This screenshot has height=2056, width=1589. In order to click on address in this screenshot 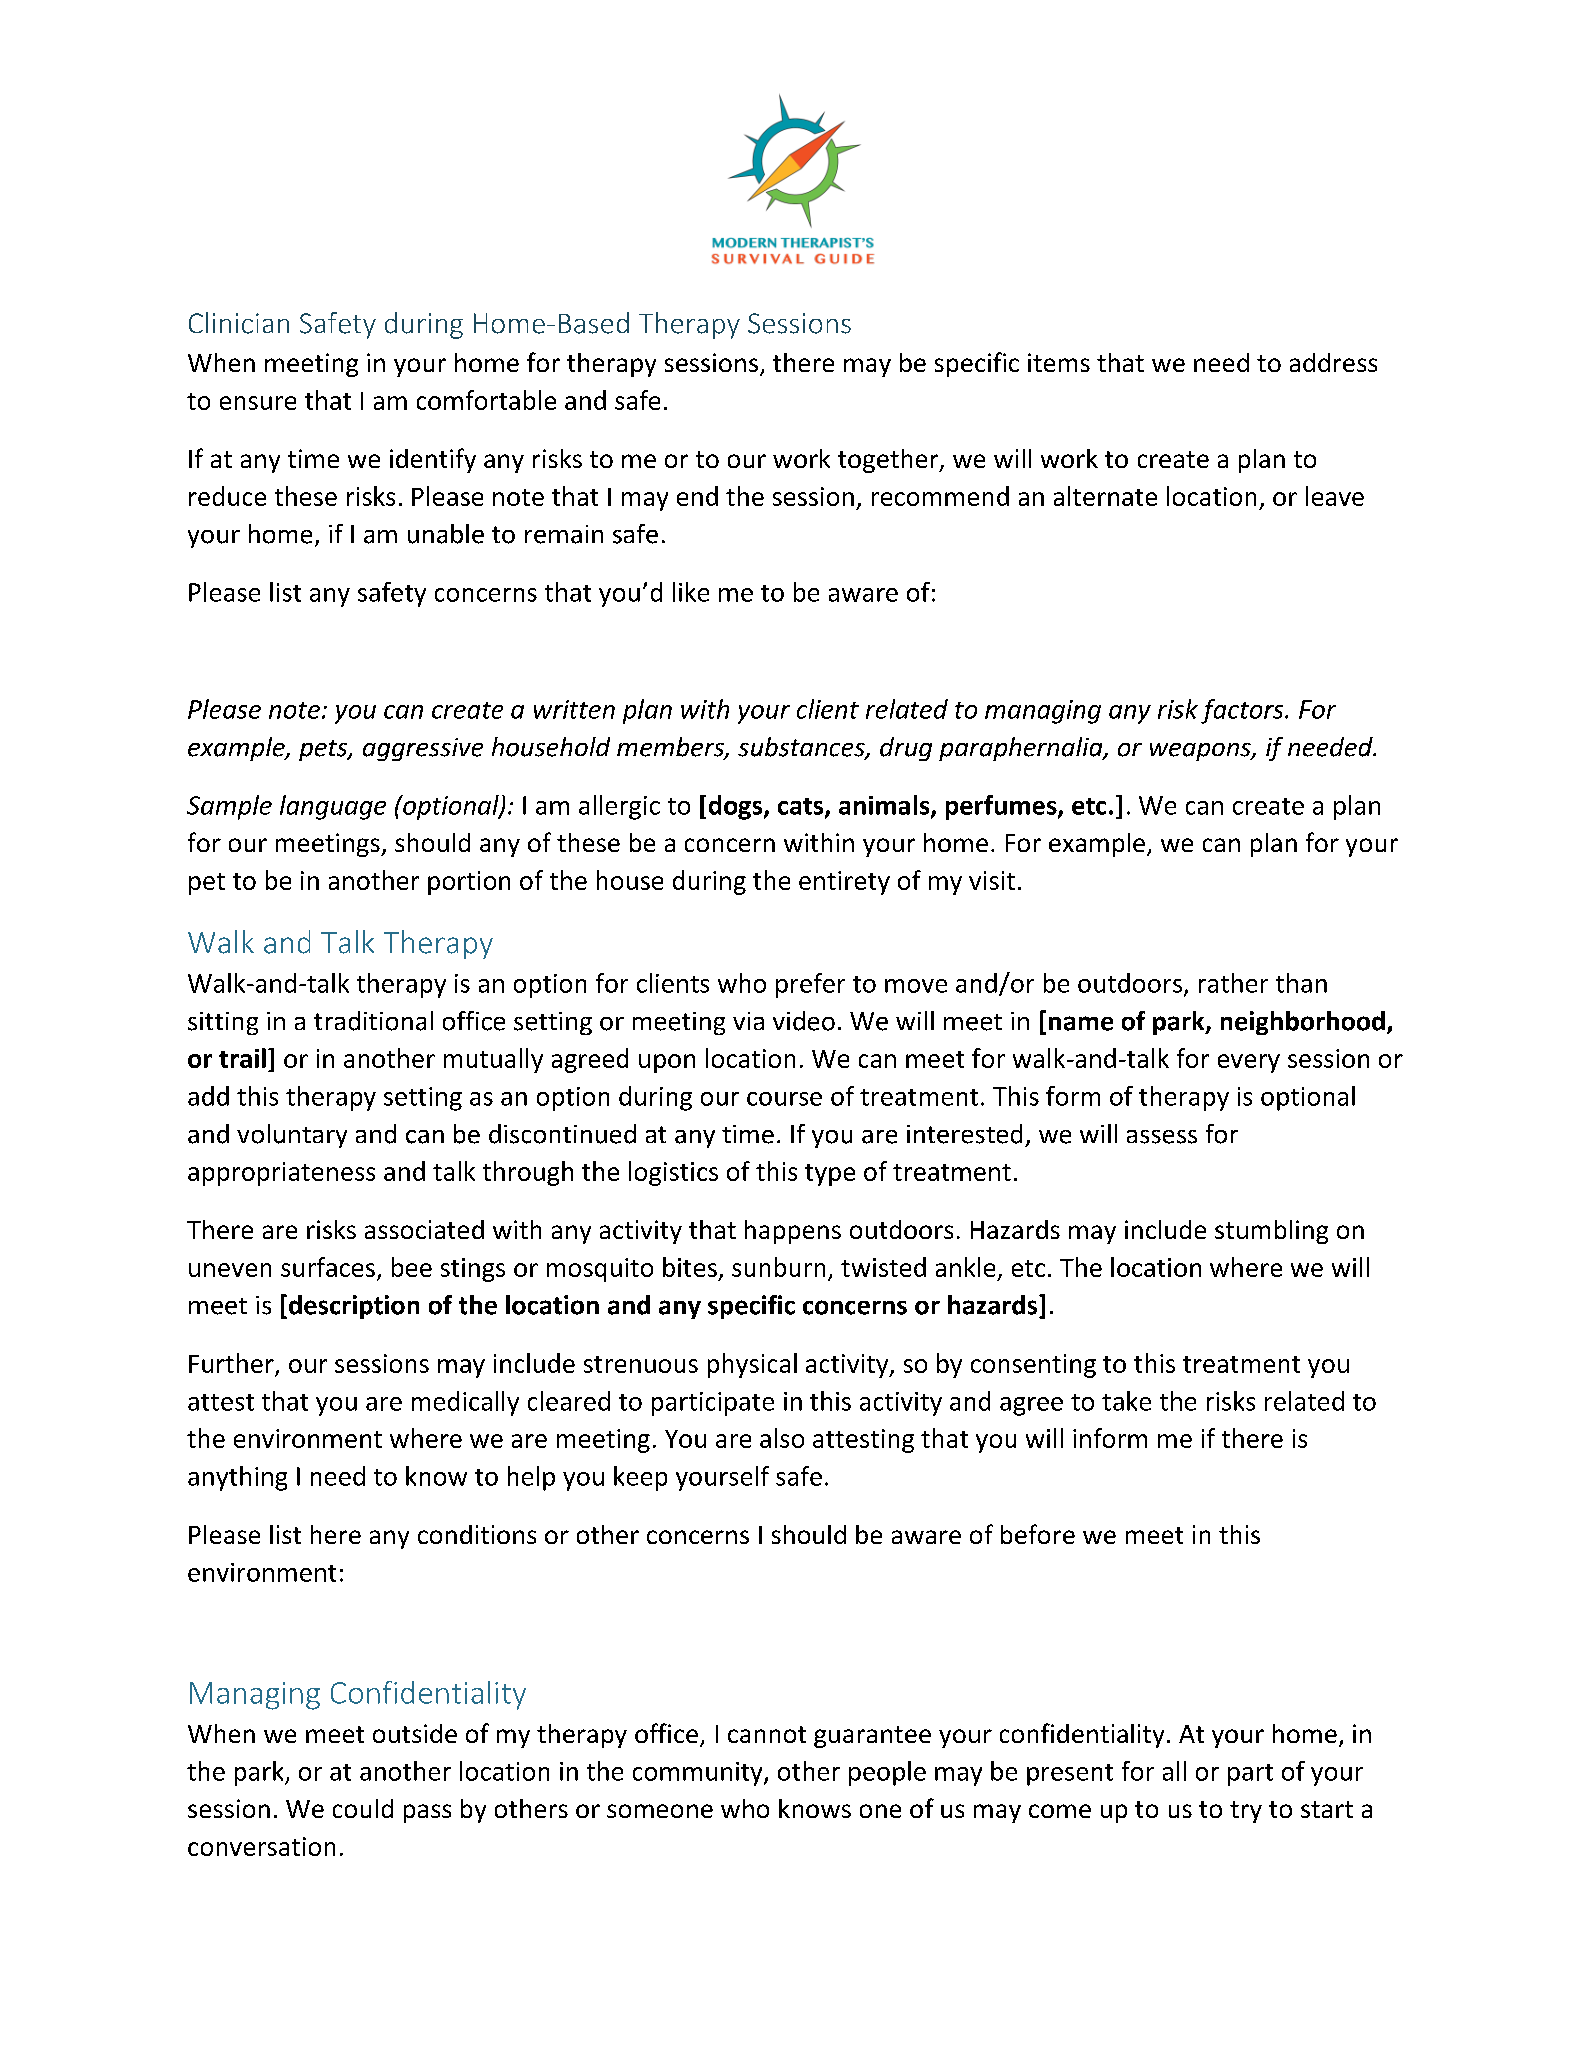, I will do `click(1333, 362)`.
